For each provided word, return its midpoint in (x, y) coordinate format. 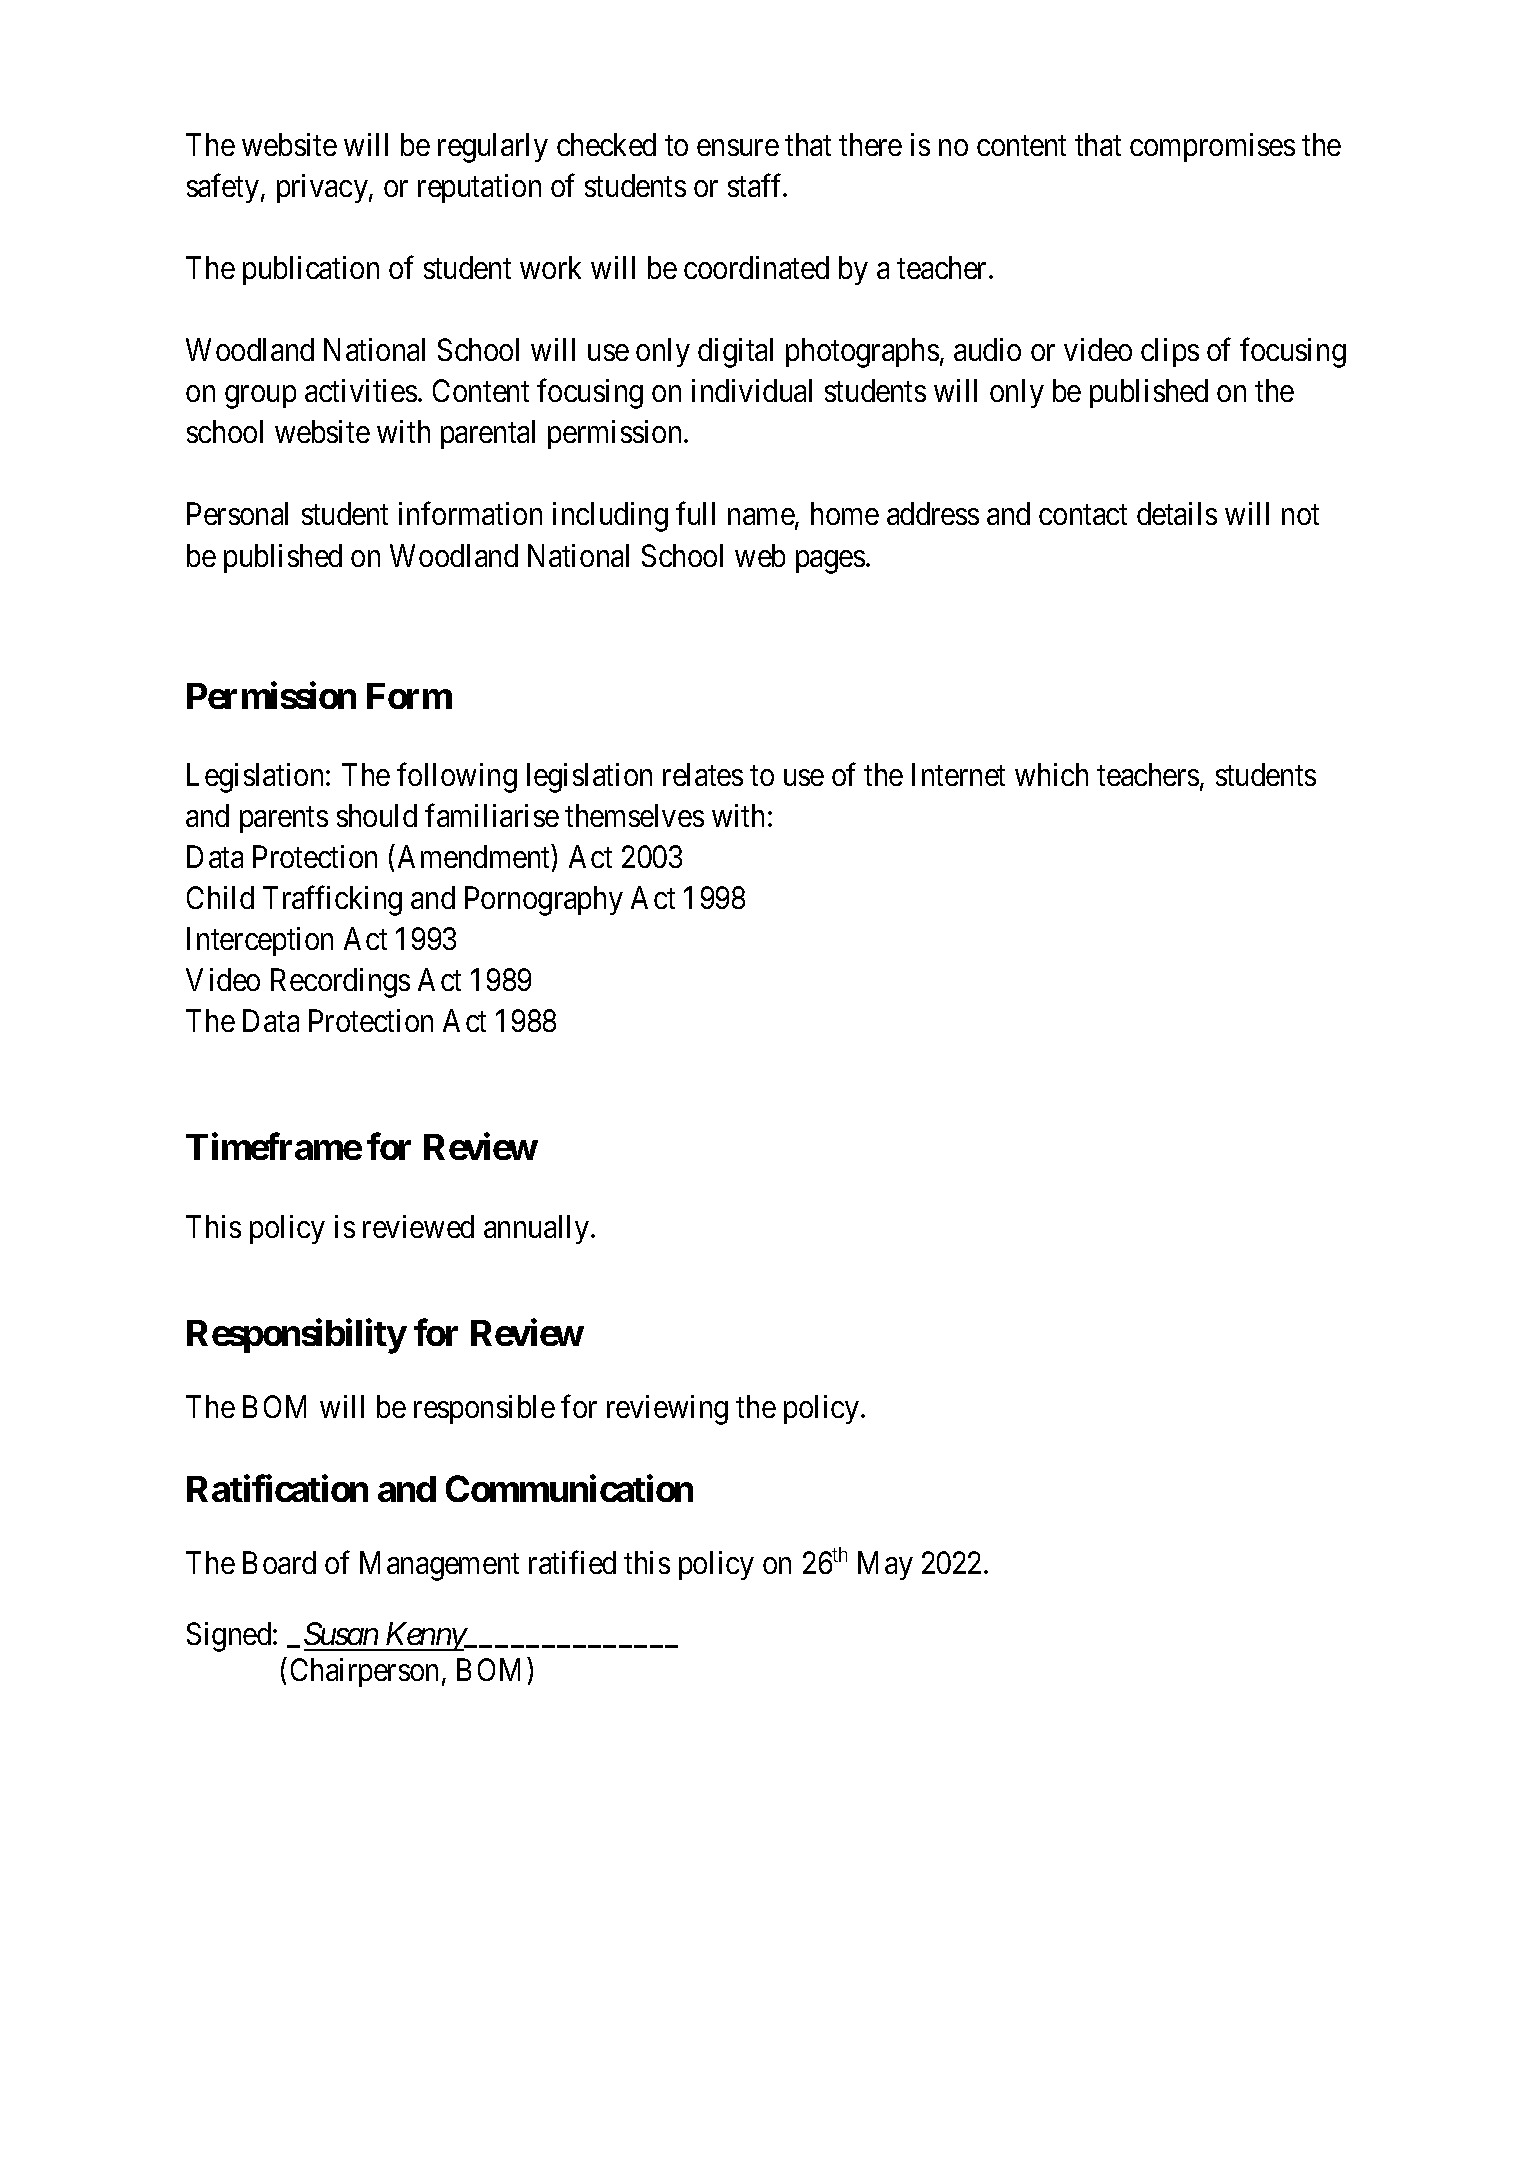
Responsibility (297, 1336)
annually (538, 1229)
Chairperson (364, 1672)
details (1177, 513)
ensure (738, 148)
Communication (569, 1488)
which (1051, 774)
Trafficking (332, 901)
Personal (237, 513)
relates (703, 774)
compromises (1212, 147)
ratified (572, 1562)
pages (830, 562)
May (885, 1566)
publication (311, 270)
